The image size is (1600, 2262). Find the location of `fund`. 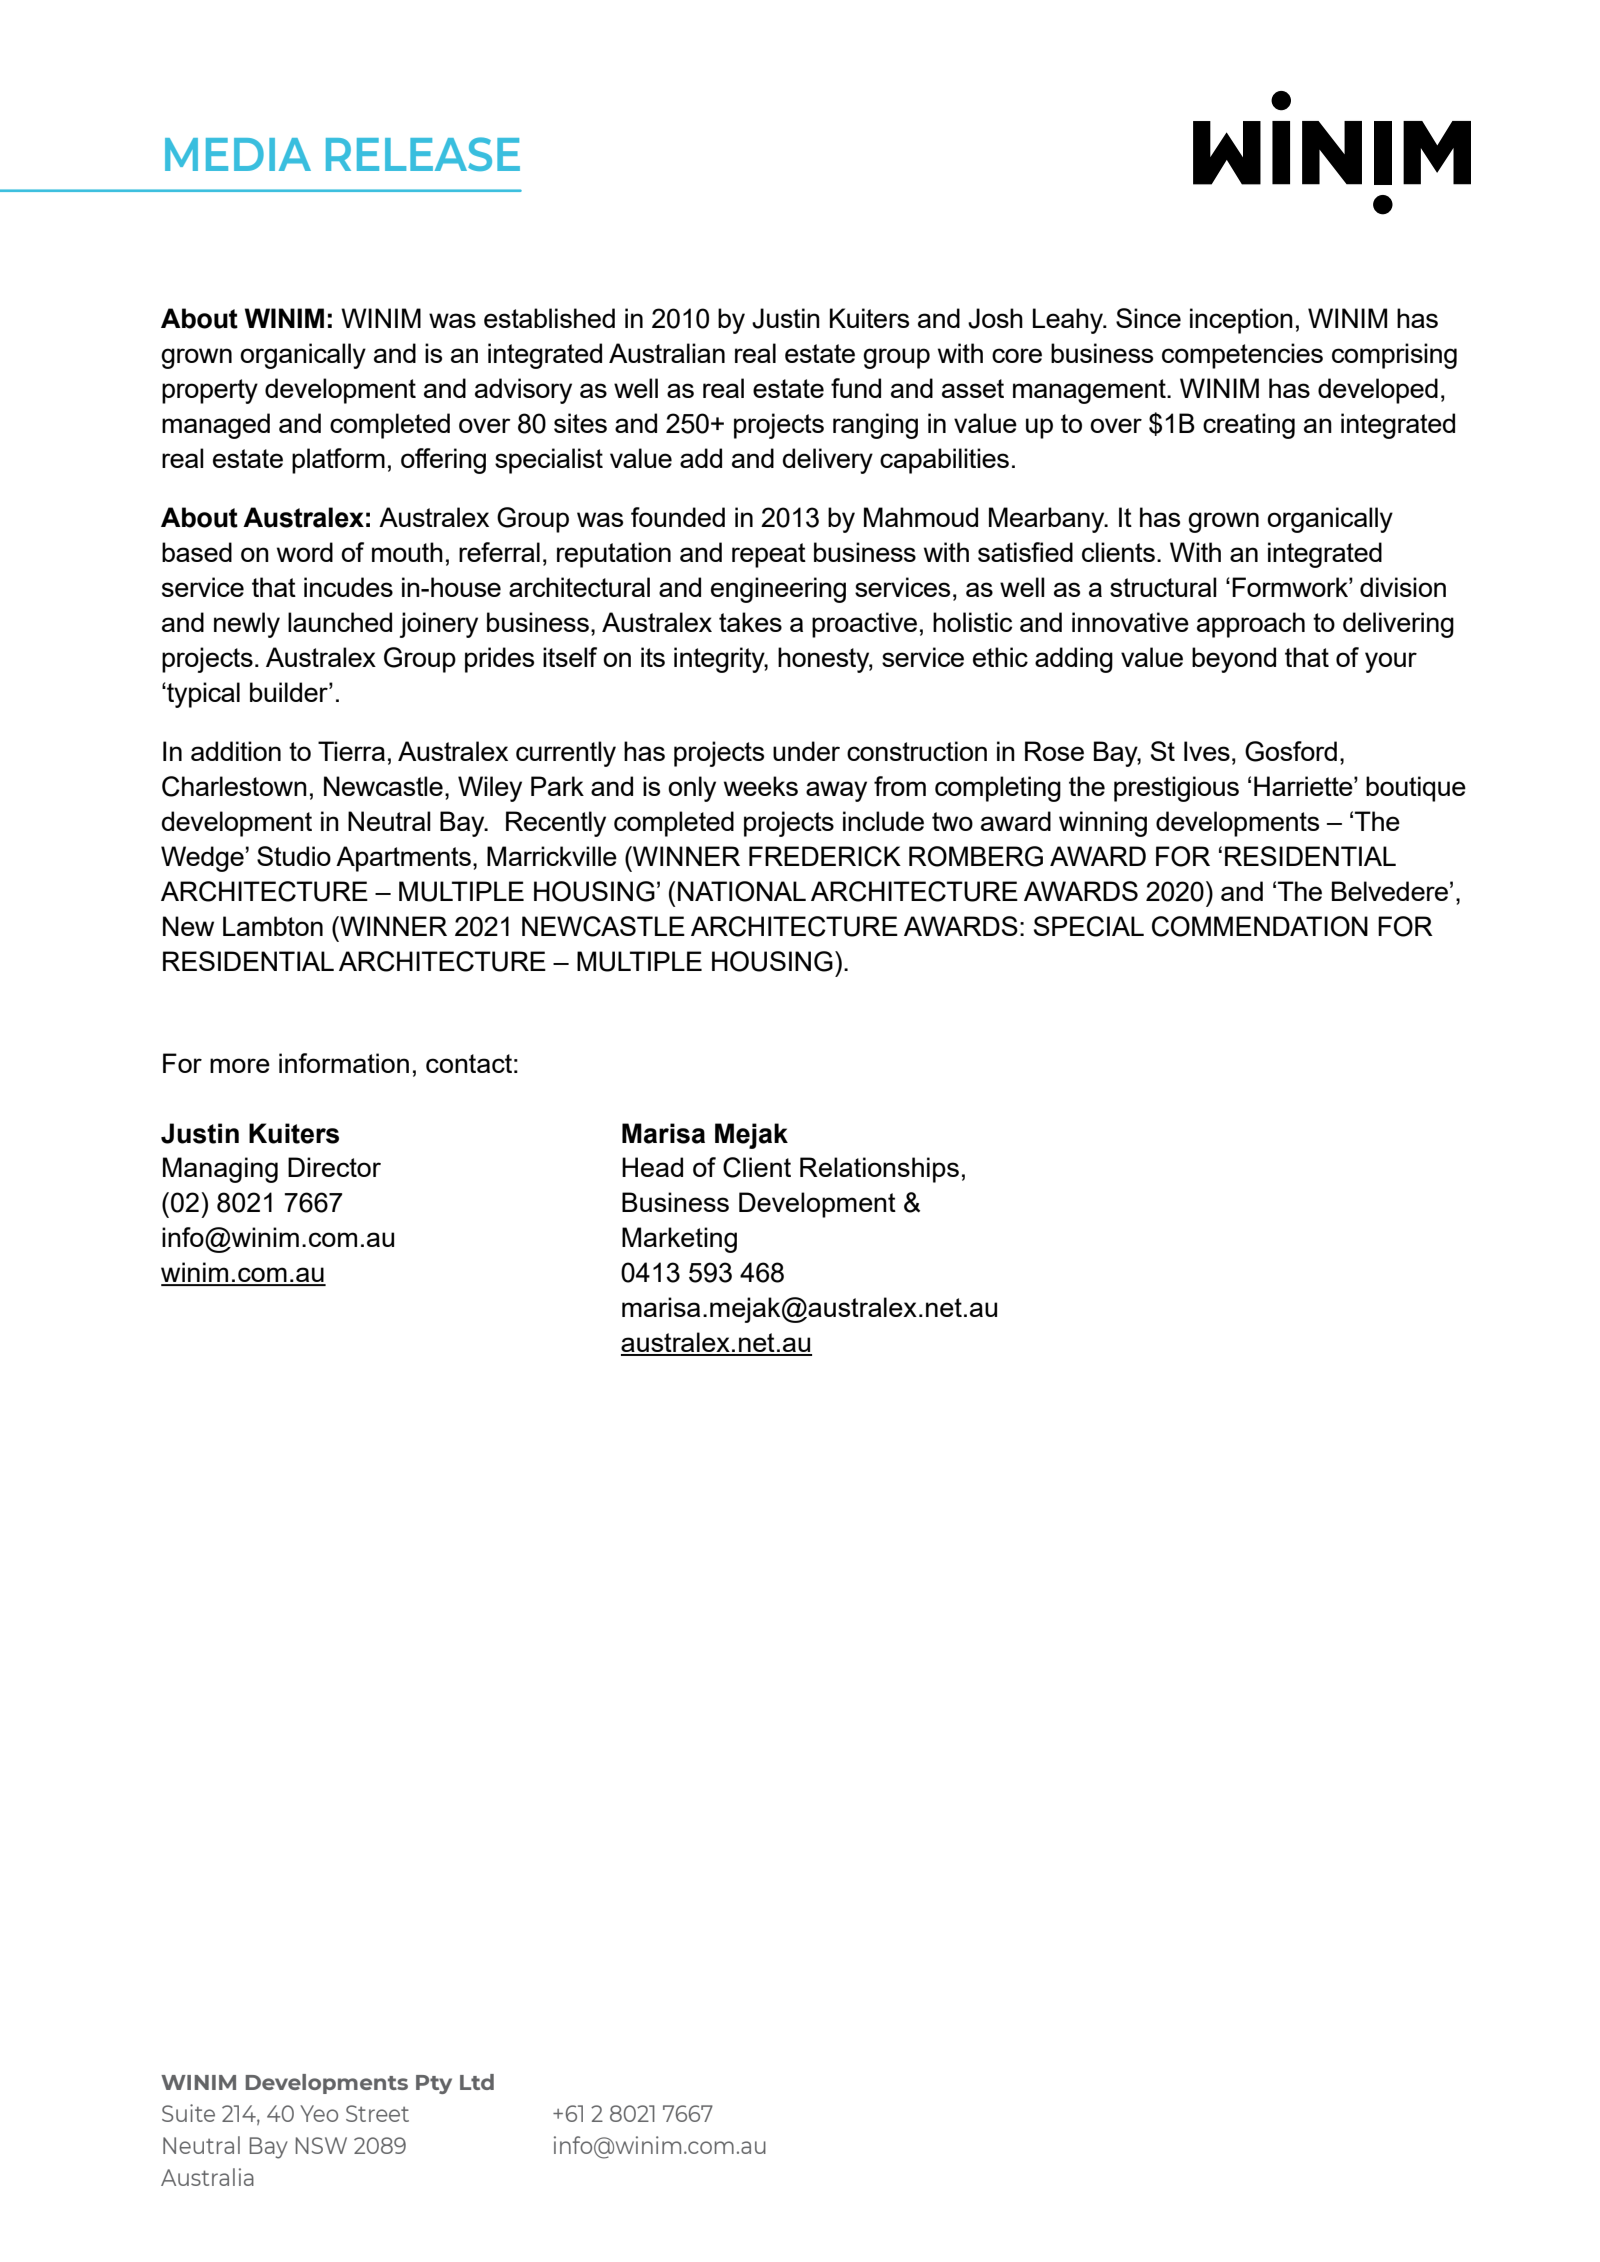

fund is located at coordinates (856, 388).
